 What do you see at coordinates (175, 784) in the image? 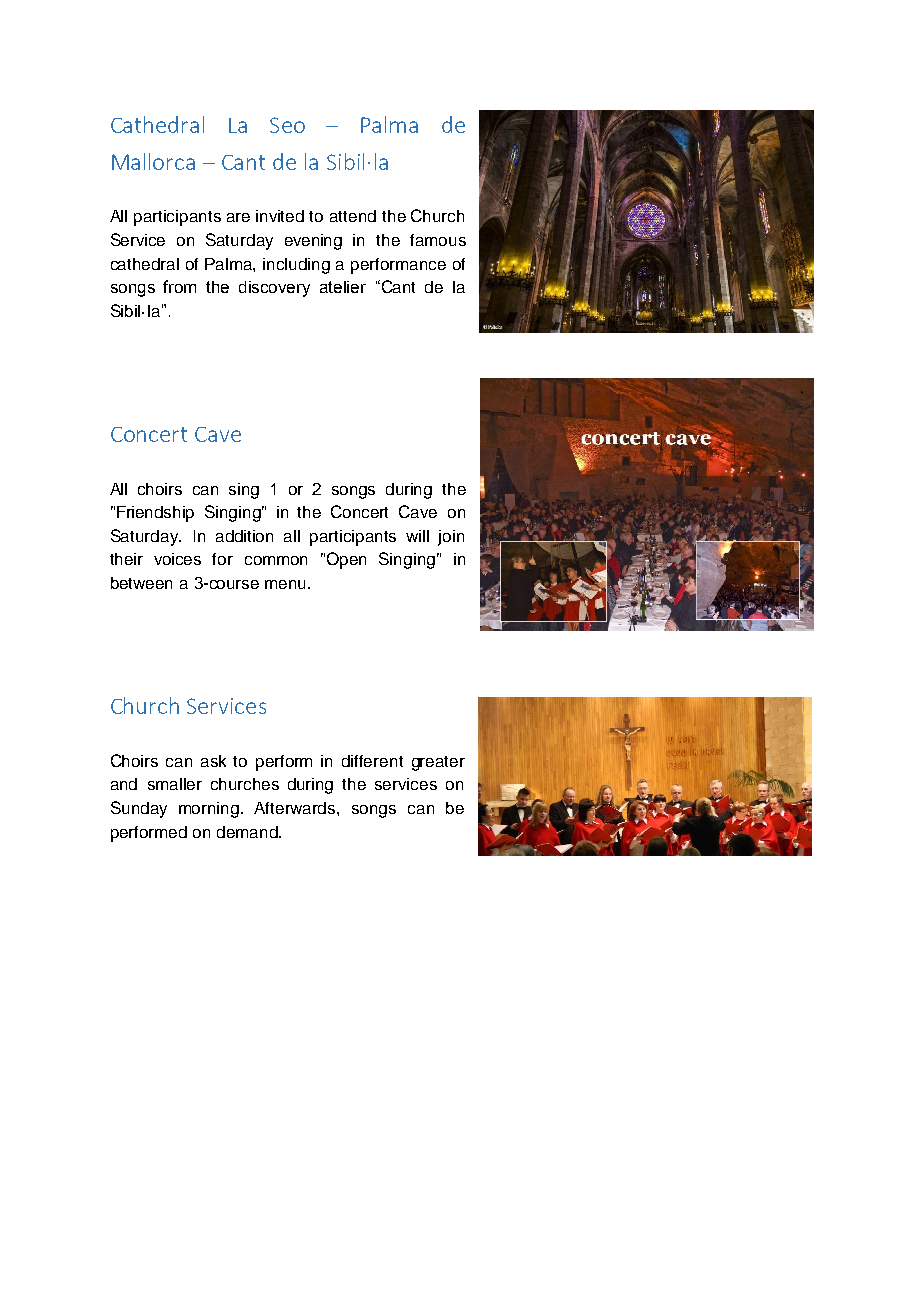
I see `smaller` at bounding box center [175, 784].
